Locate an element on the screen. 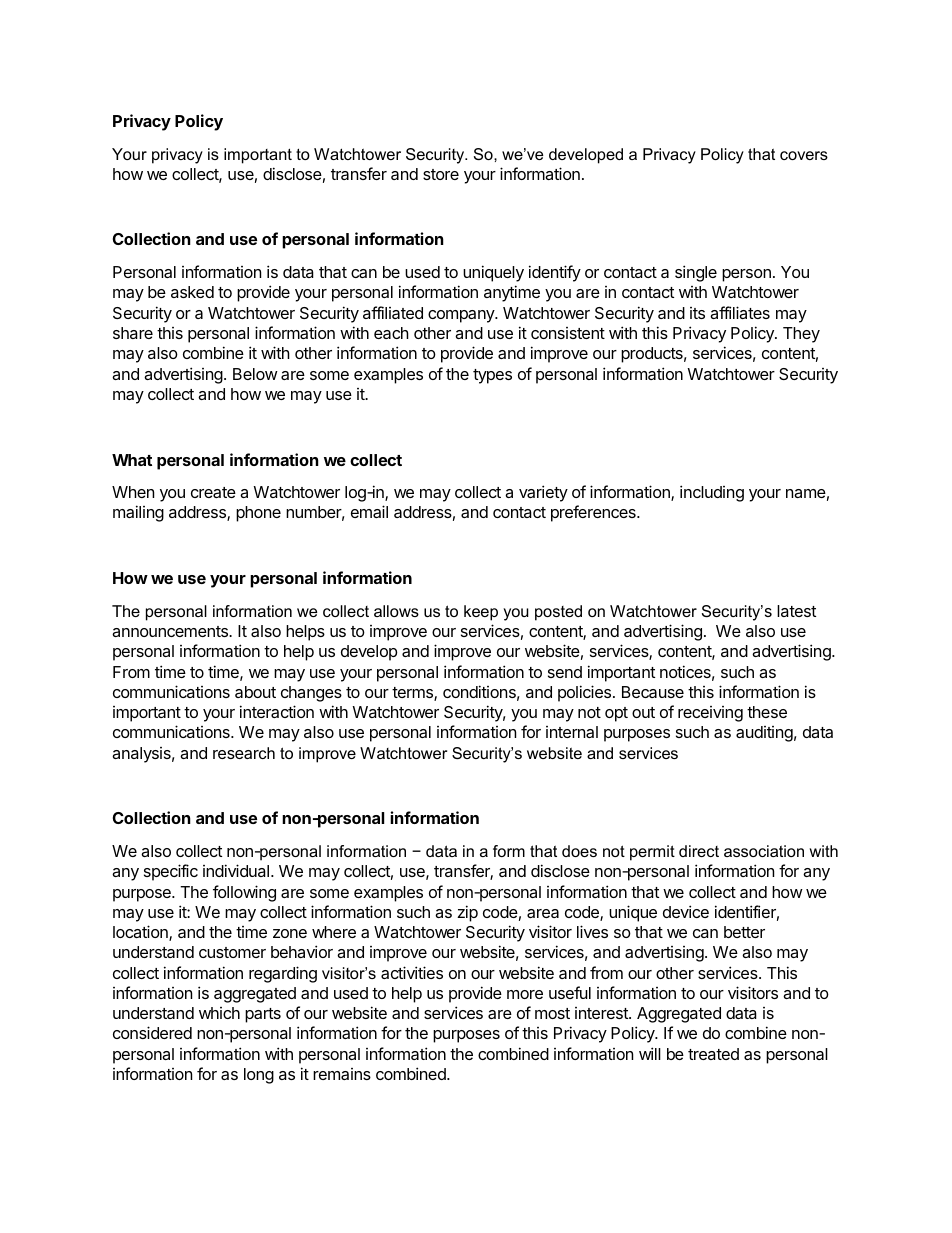  asked is located at coordinates (192, 292).
